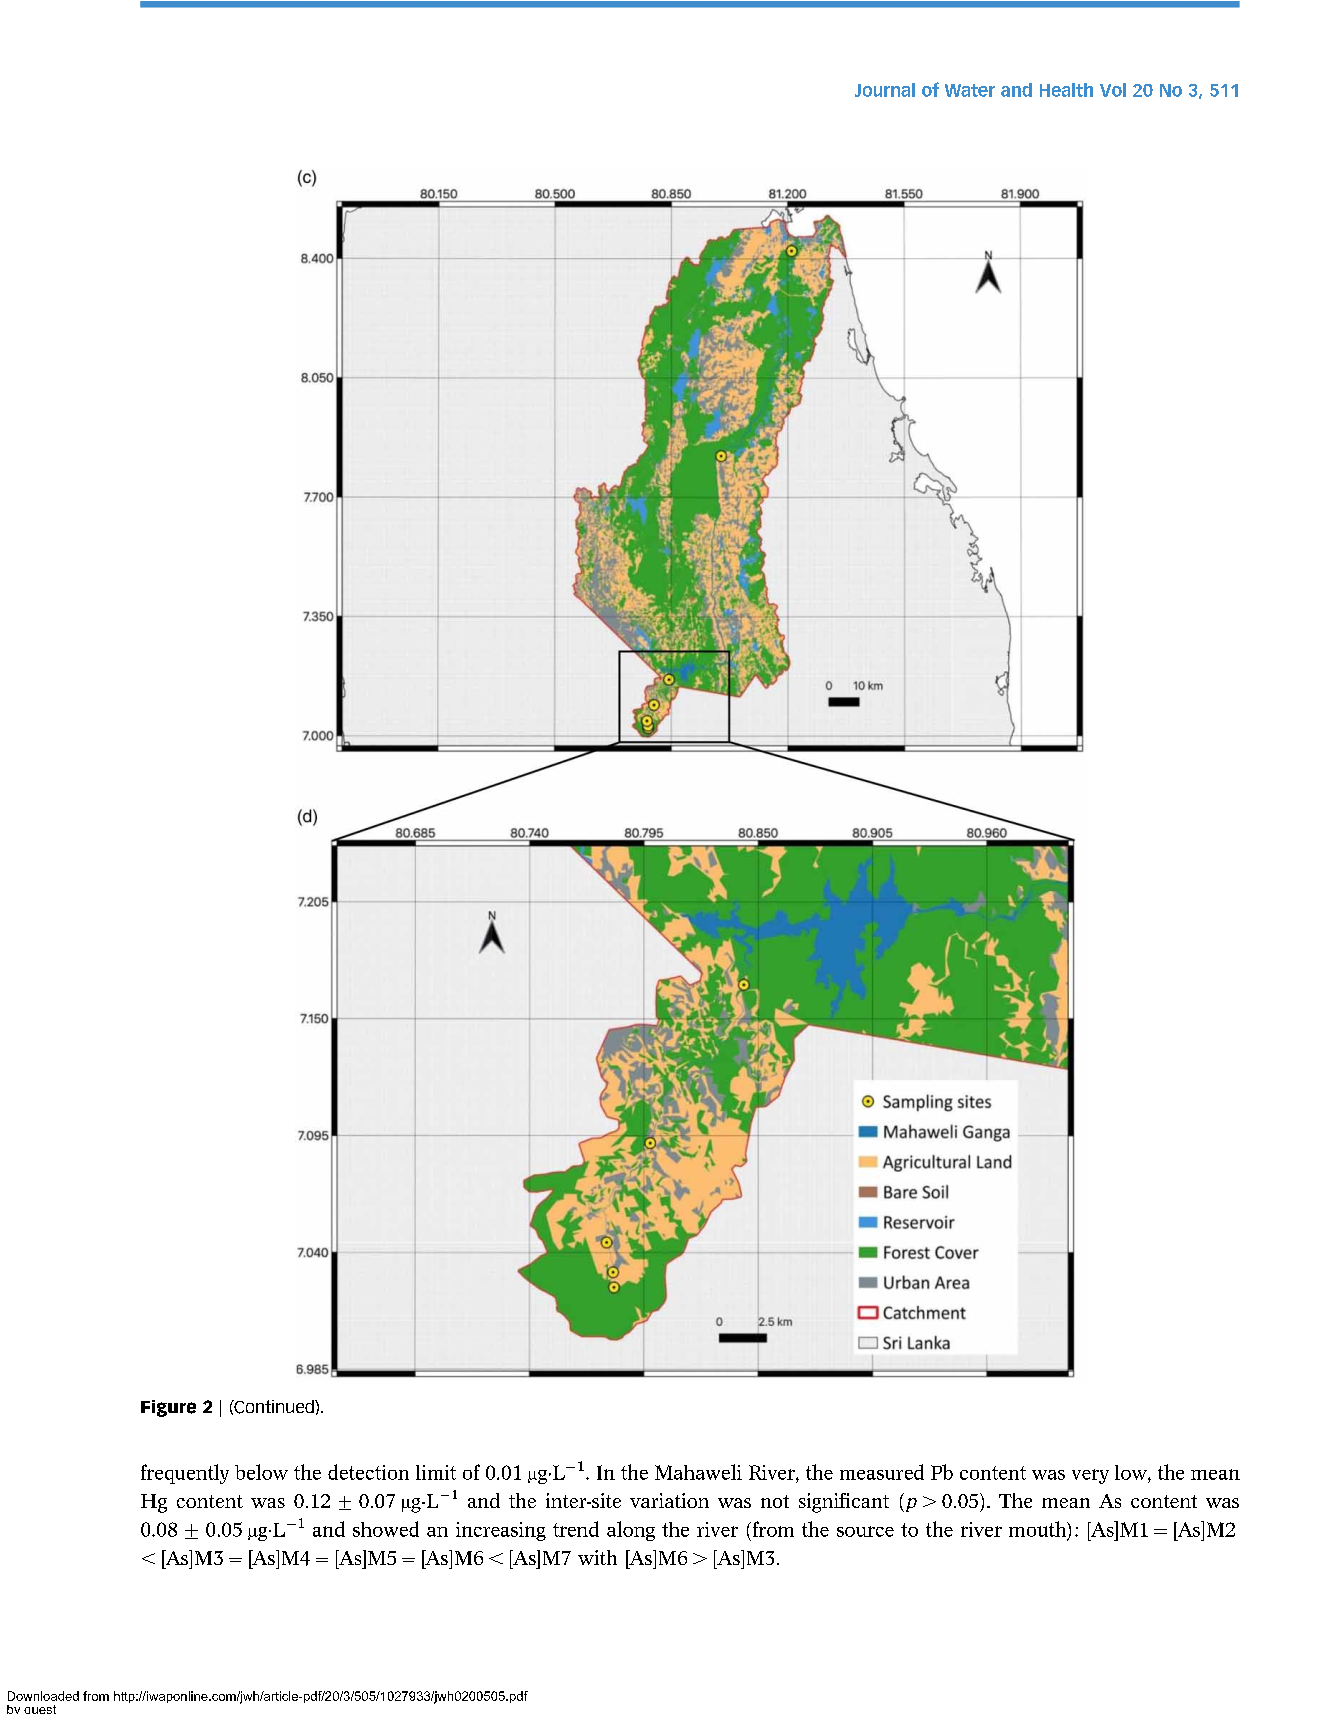 This page has width=1335, height=1714. I want to click on variation, so click(669, 1500).
